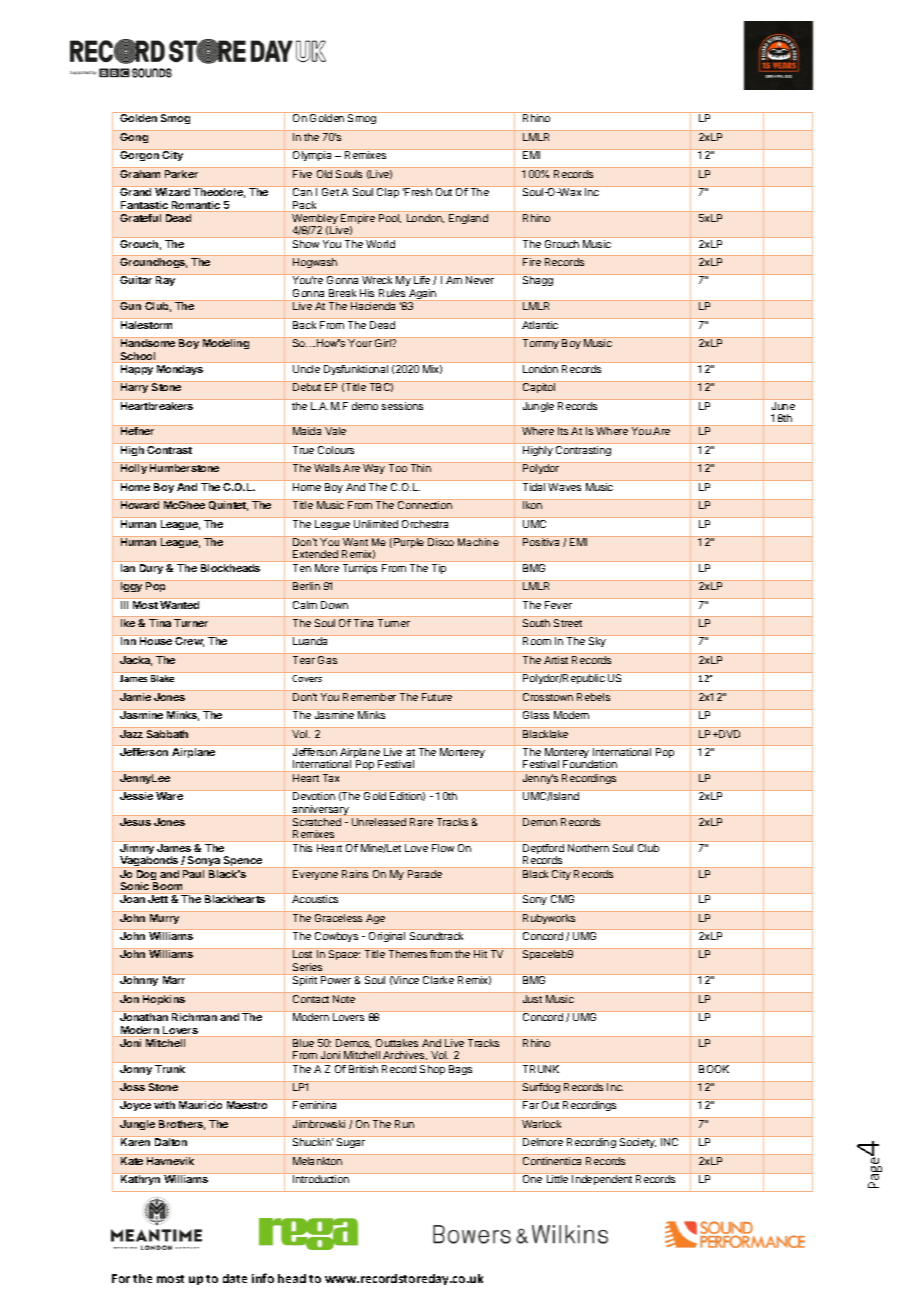 The image size is (924, 1308). What do you see at coordinates (181, 174) in the document?
I see `Parker` at bounding box center [181, 174].
